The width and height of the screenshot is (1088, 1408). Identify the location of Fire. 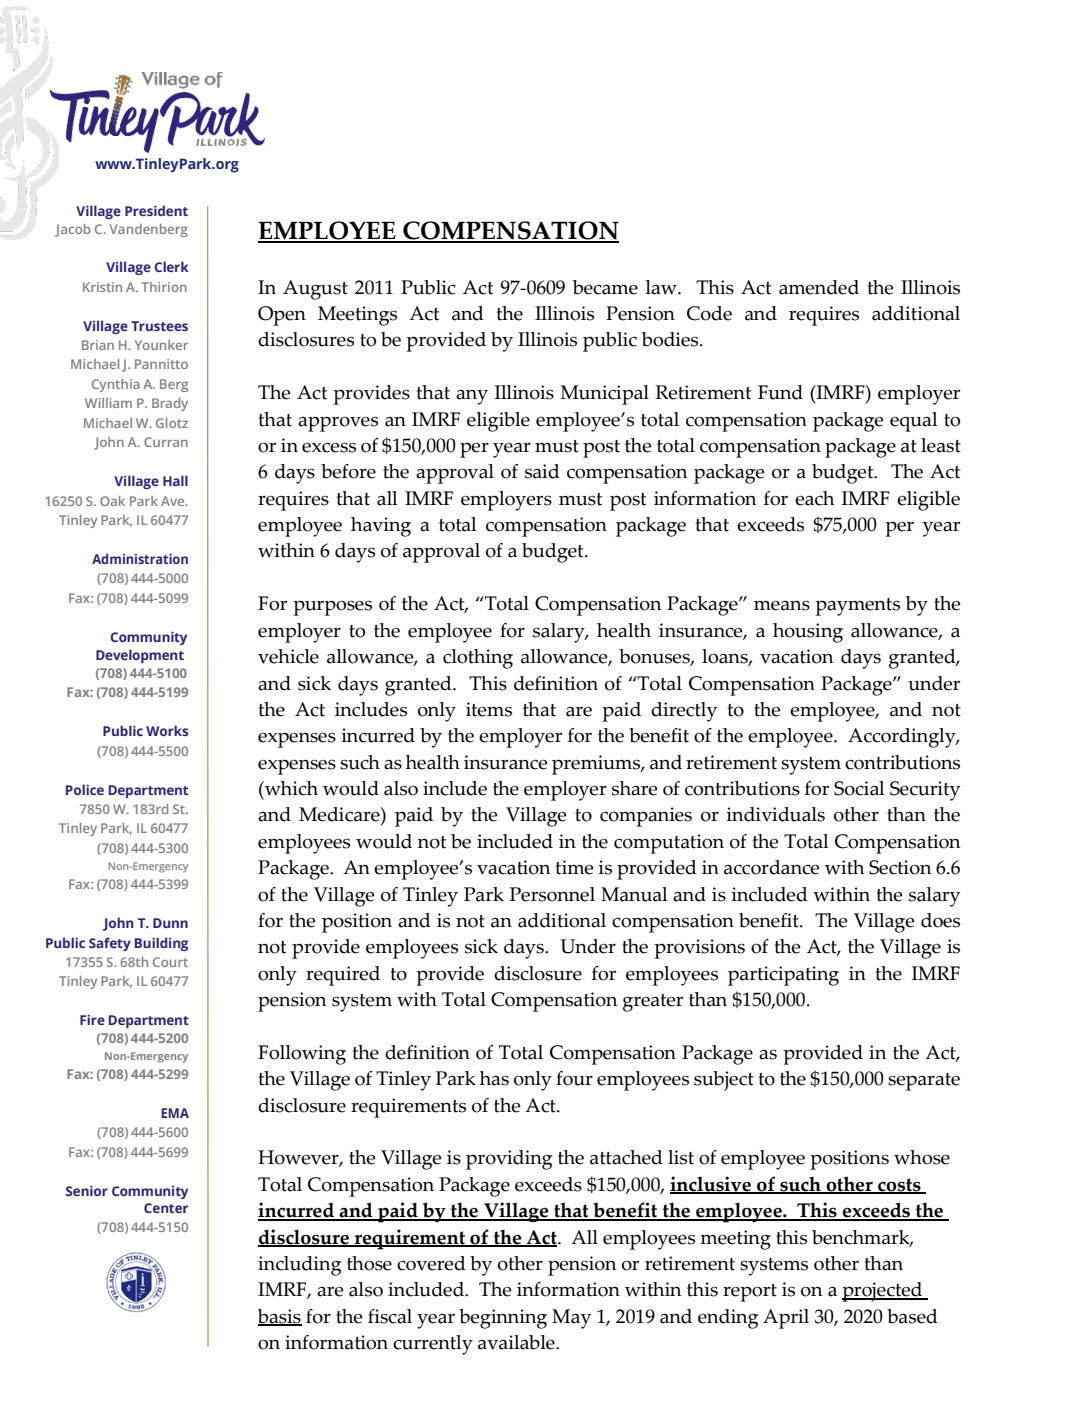
(92, 1020).
